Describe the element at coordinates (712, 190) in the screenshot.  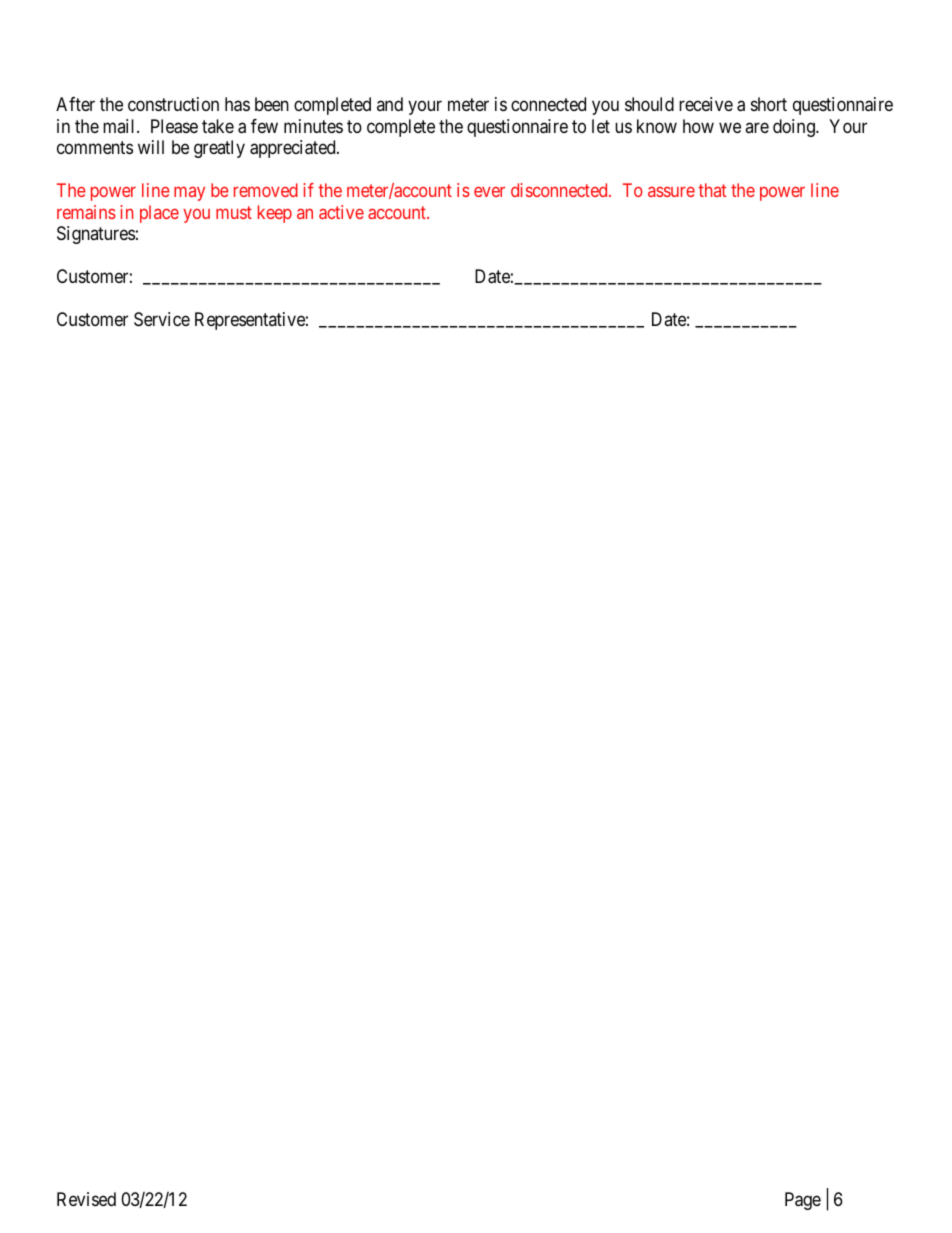
I see `that` at that location.
